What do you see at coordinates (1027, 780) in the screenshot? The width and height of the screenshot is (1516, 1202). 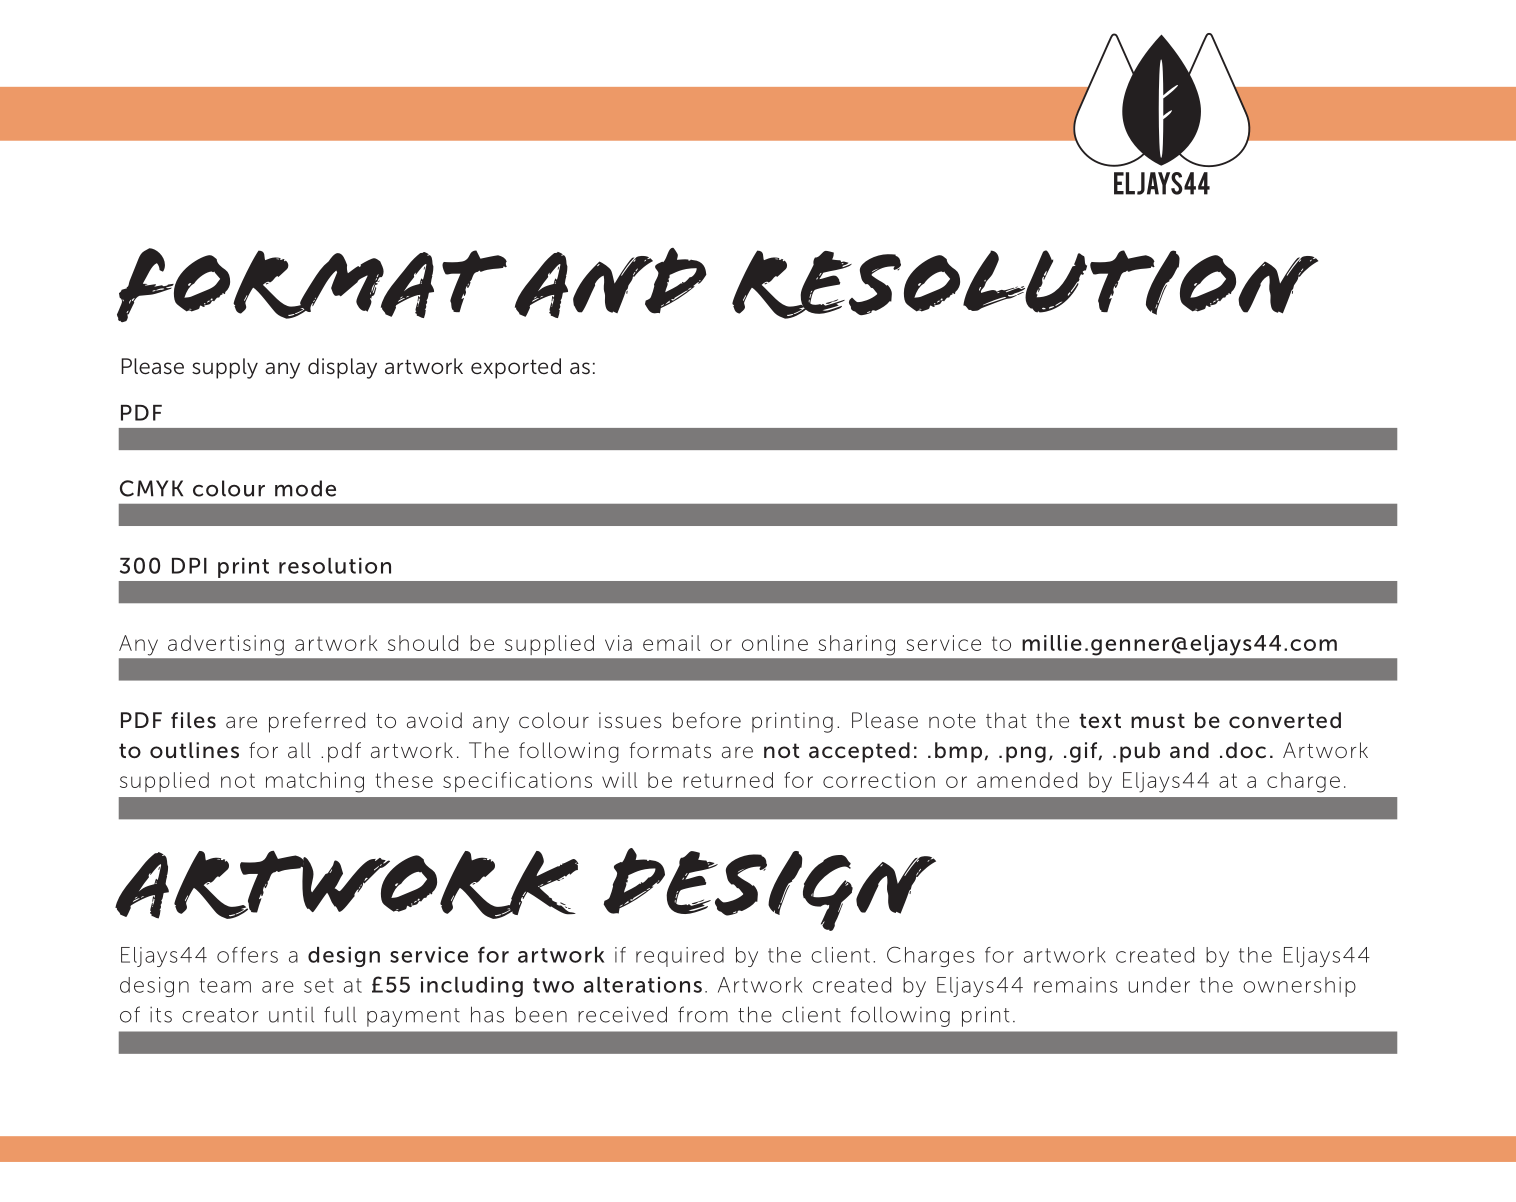 I see `amended` at bounding box center [1027, 780].
